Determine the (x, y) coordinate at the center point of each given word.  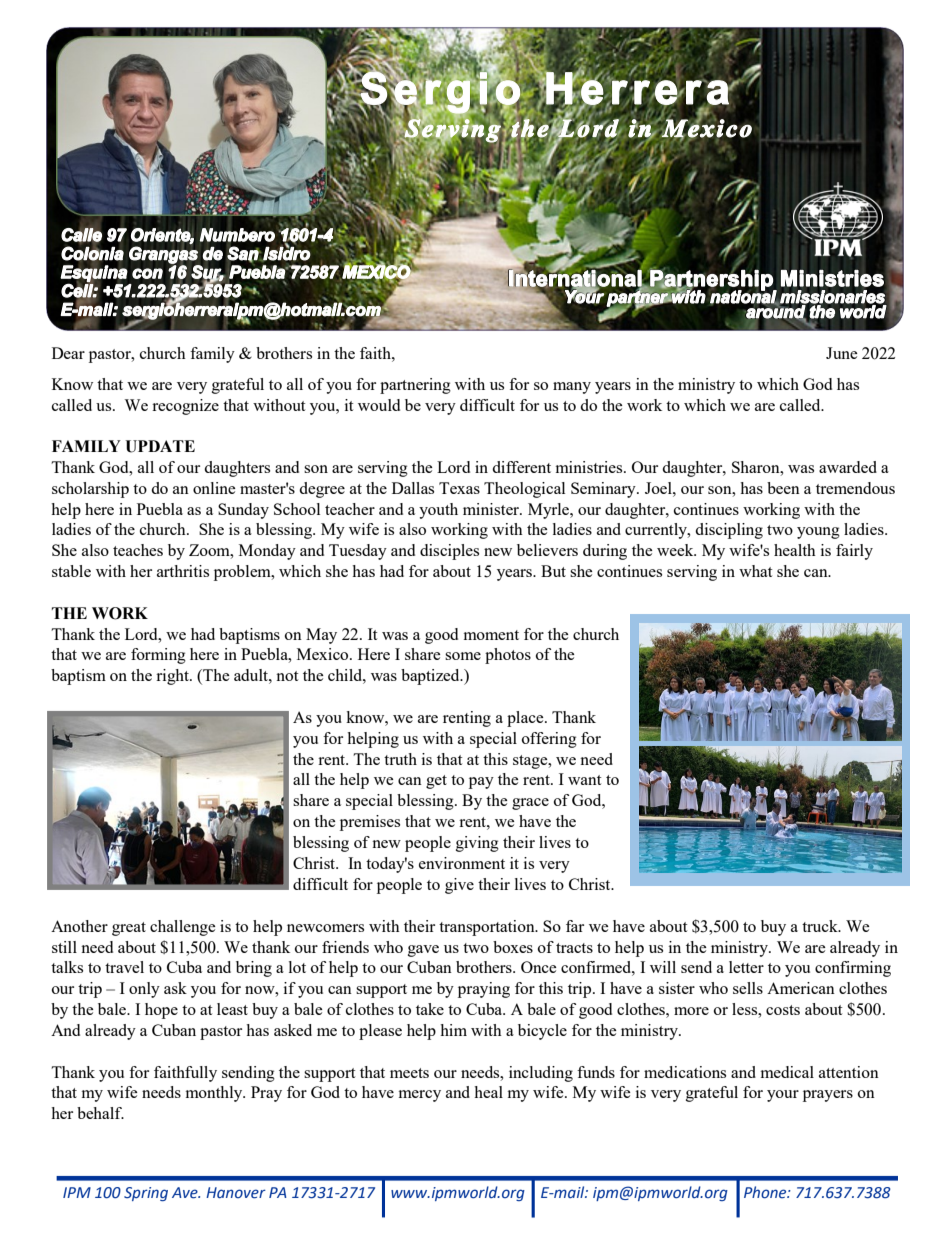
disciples (449, 552)
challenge (183, 928)
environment (462, 863)
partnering (415, 386)
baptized (431, 677)
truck (821, 926)
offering (549, 740)
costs (783, 1010)
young (818, 533)
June (842, 353)
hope (161, 1011)
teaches (138, 550)
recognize (185, 407)
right (173, 677)
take (430, 1009)
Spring (146, 1194)
